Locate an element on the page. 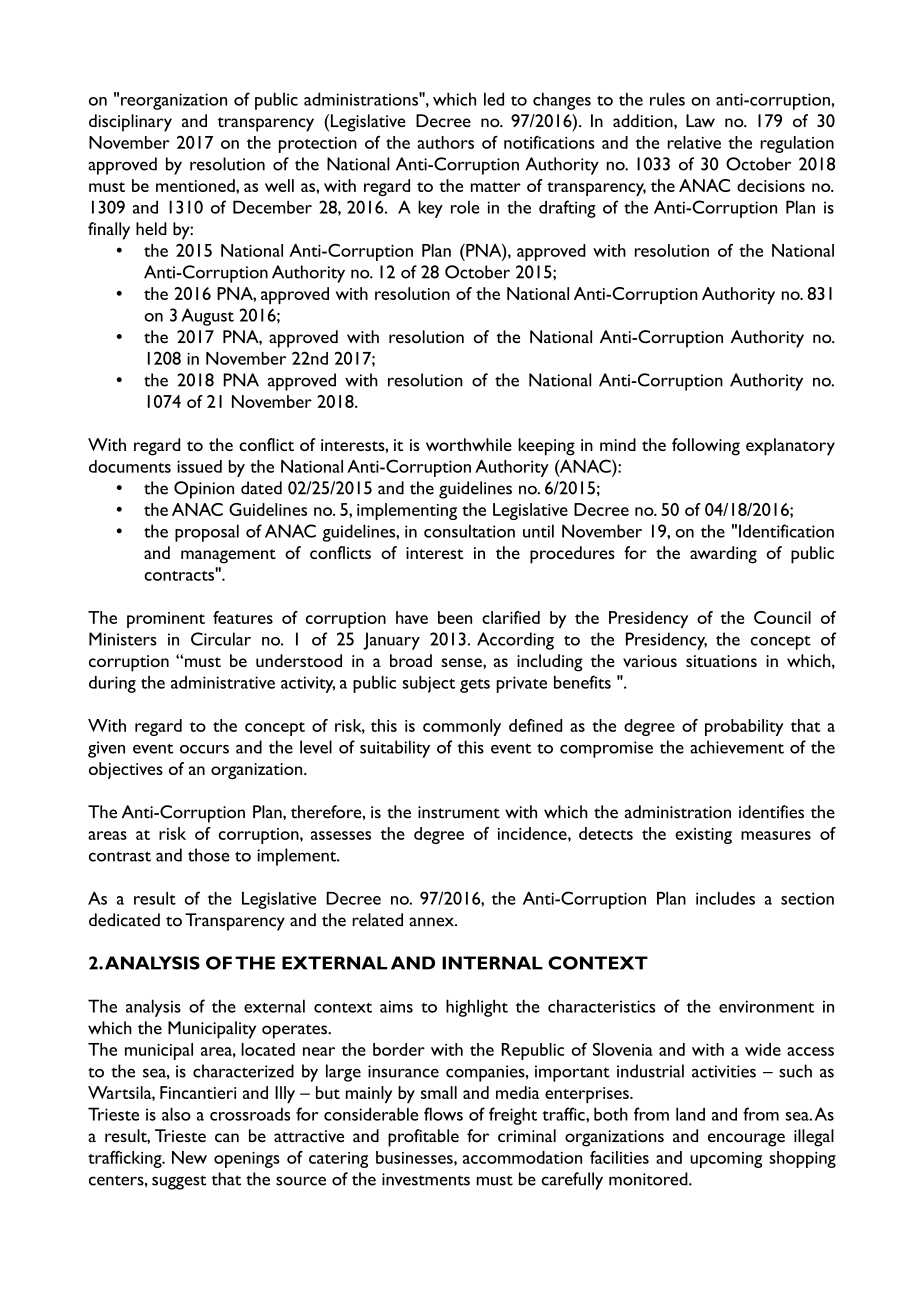 This image has width=924, height=1308. Law is located at coordinates (700, 120).
